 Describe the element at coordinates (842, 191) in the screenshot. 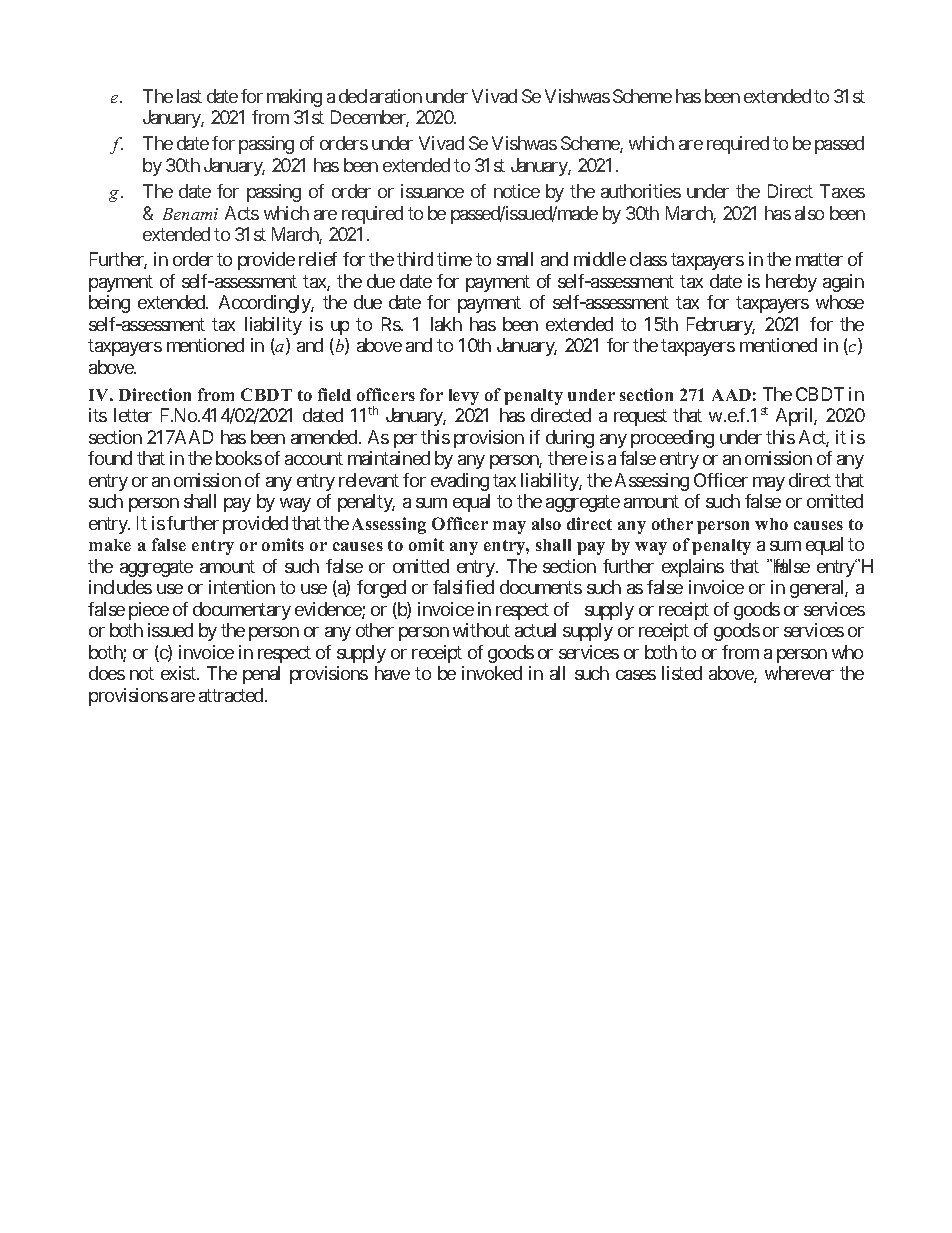

I see `Taxes` at that location.
